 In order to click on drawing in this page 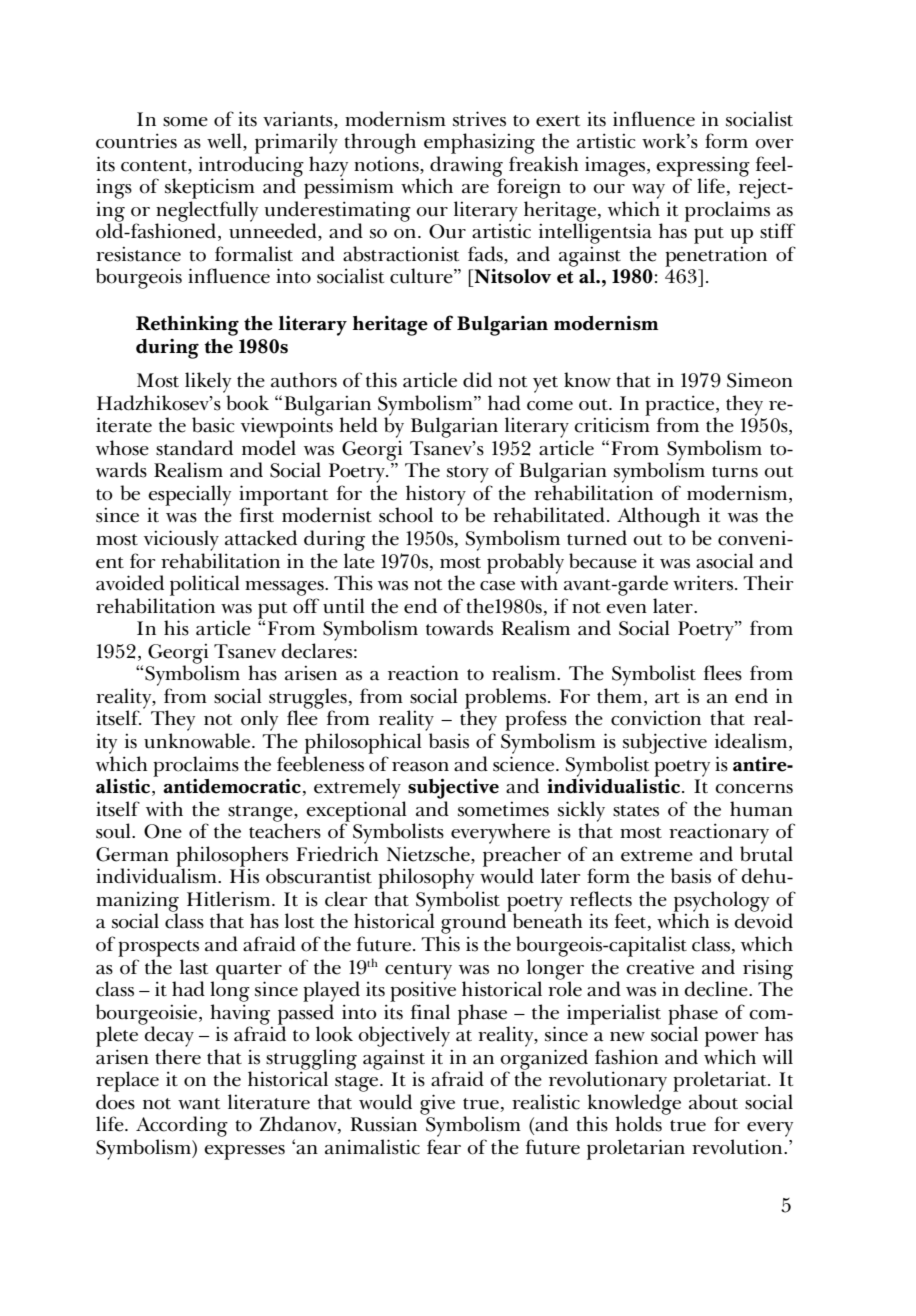, I will do `click(467, 167)`.
